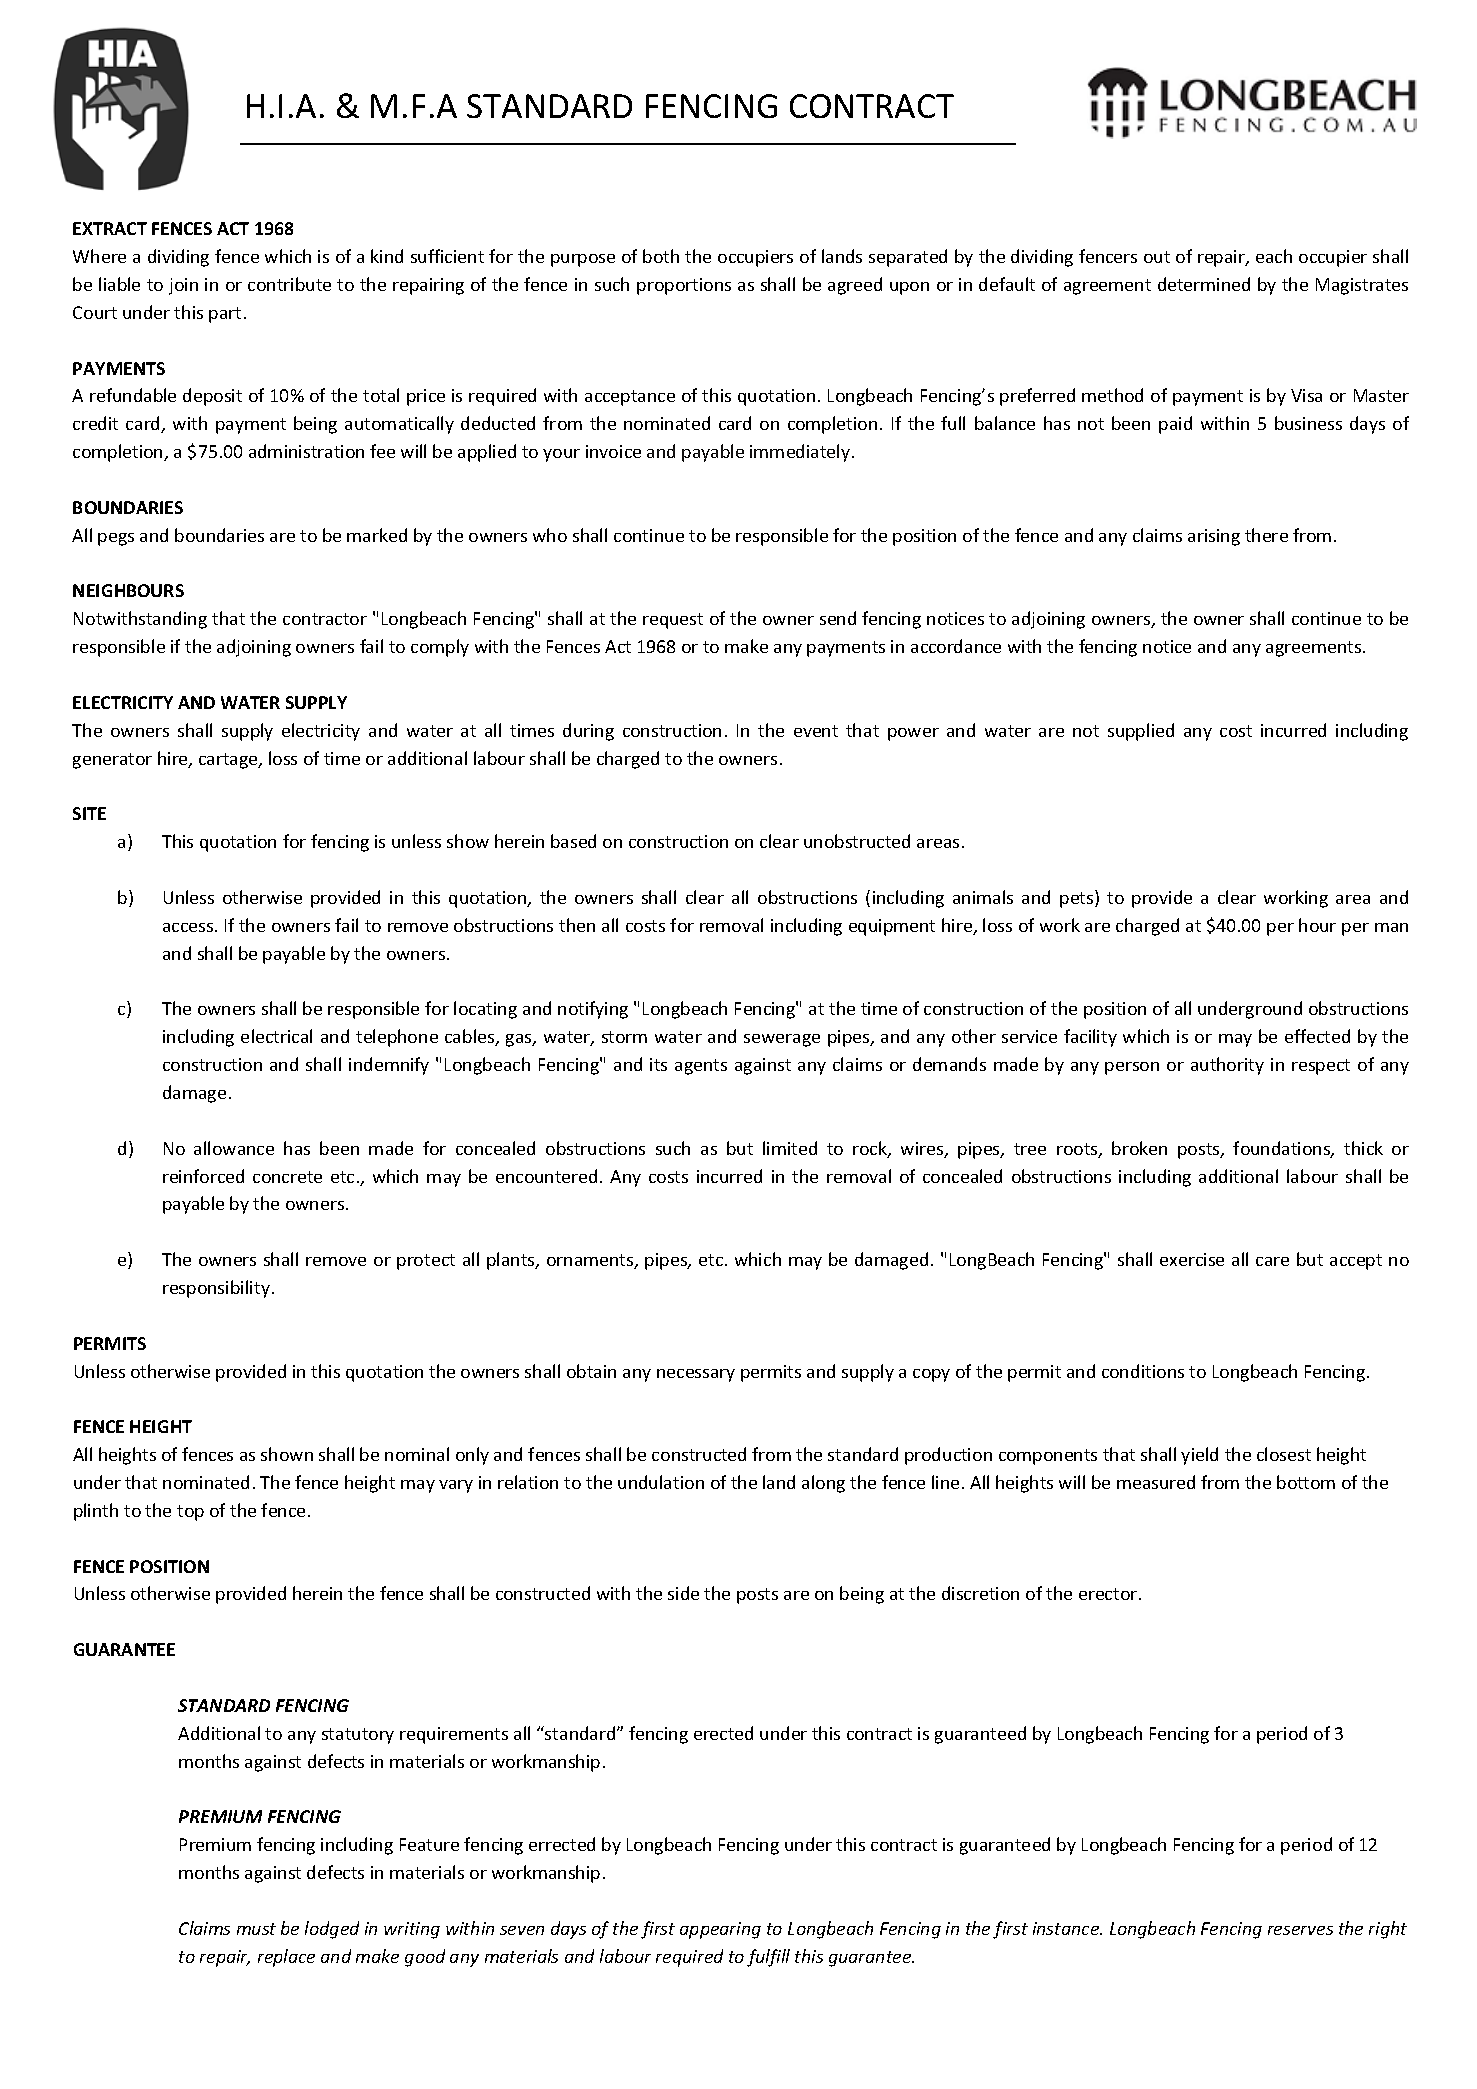  What do you see at coordinates (720, 1930) in the document?
I see `appearing` at bounding box center [720, 1930].
